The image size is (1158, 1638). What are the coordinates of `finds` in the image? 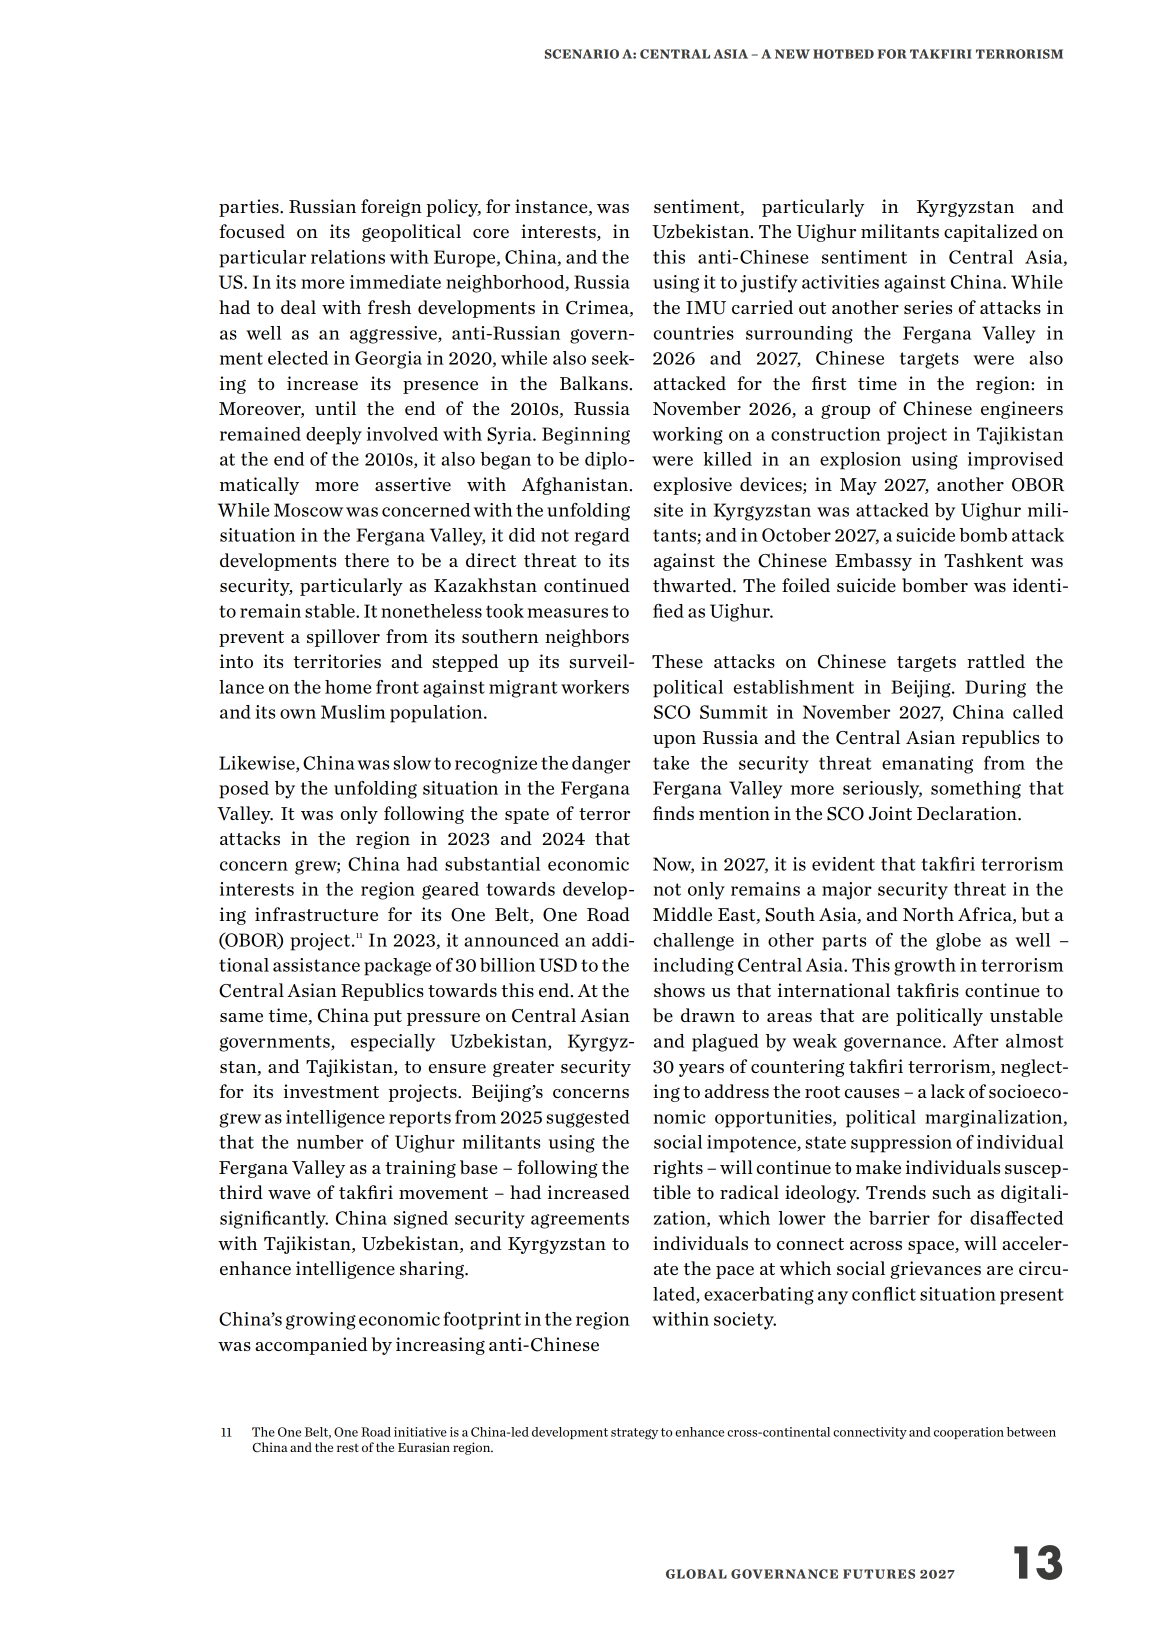 It's located at (673, 813).
